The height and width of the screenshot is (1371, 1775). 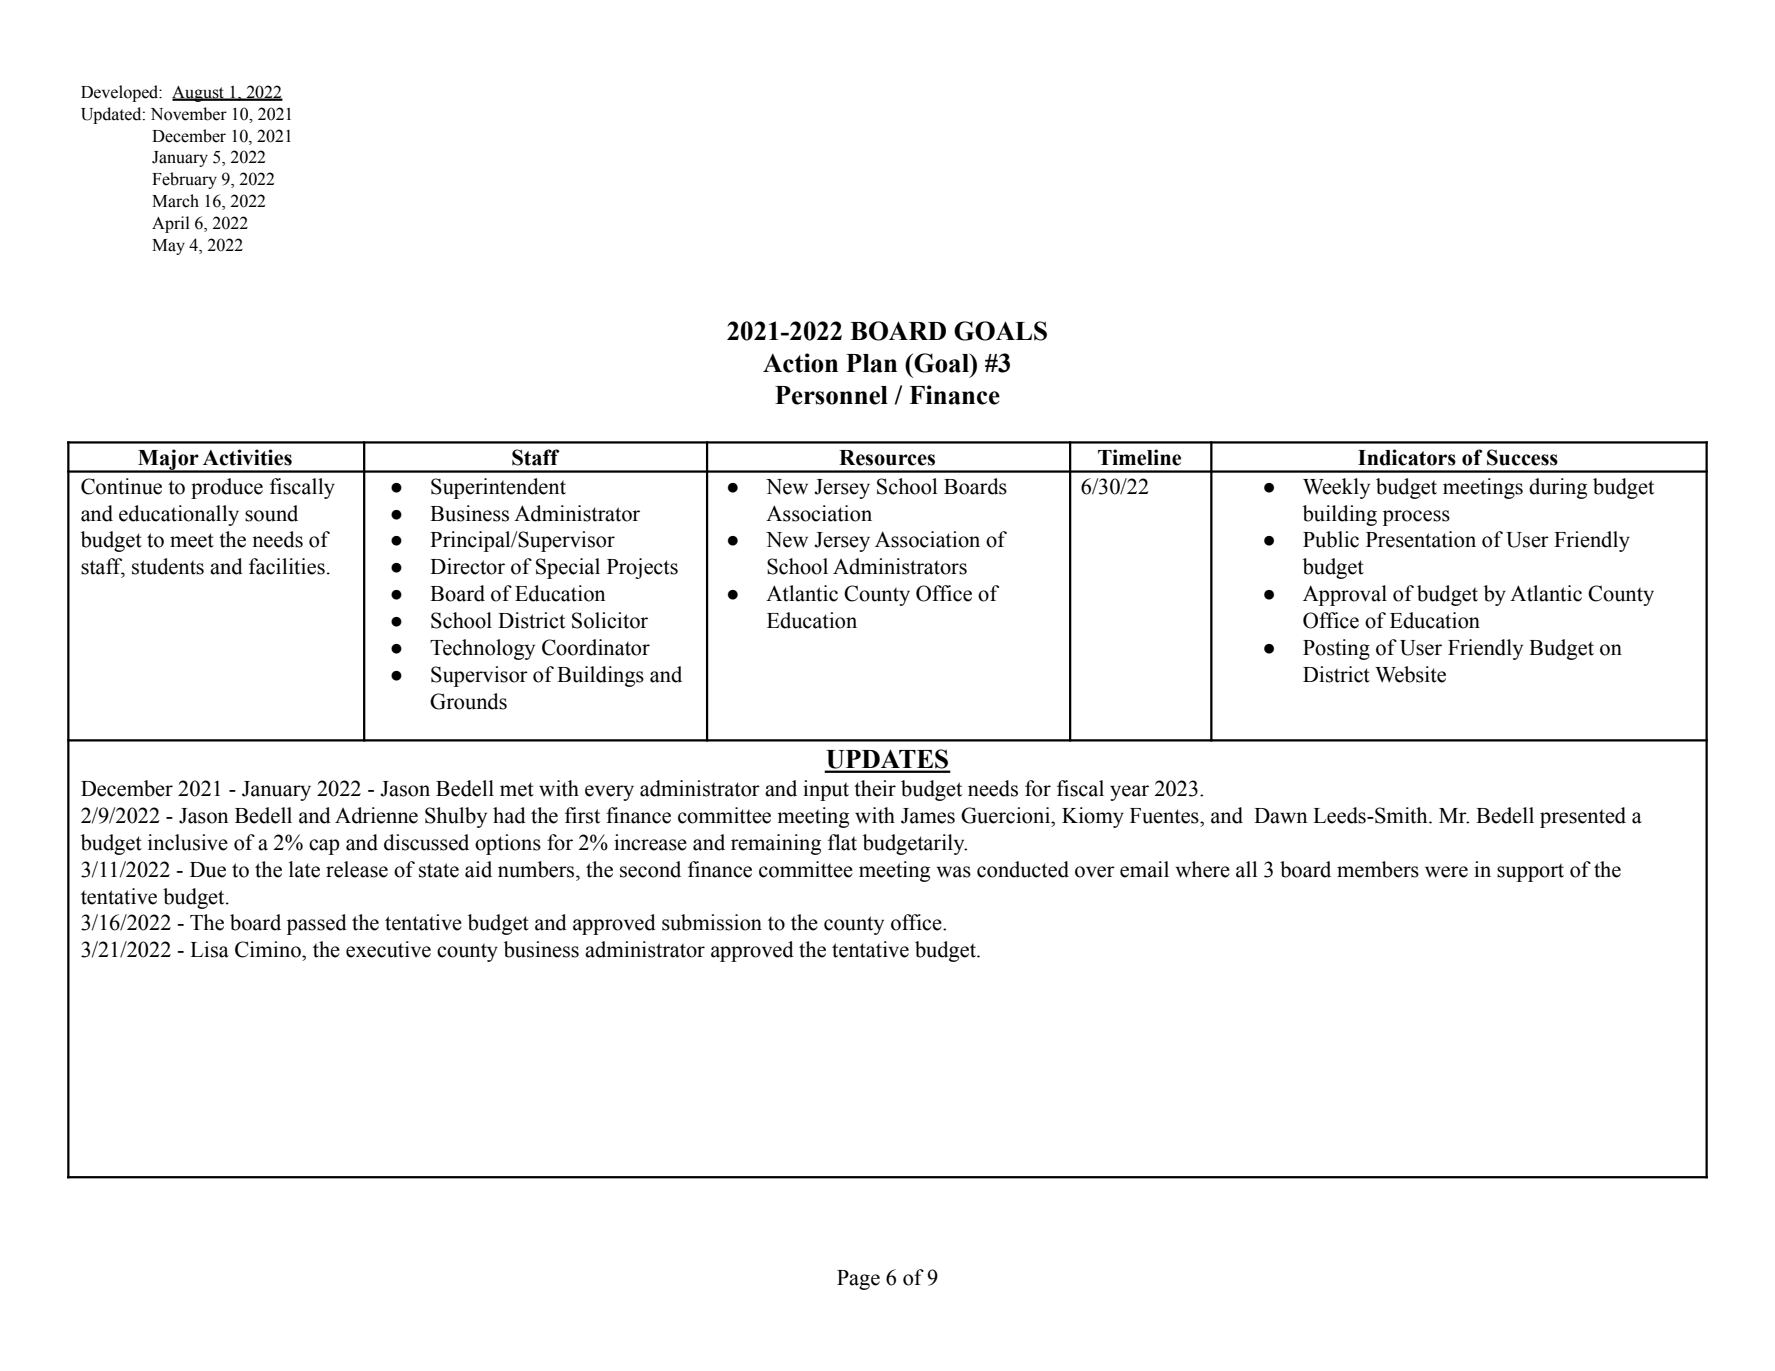 What do you see at coordinates (871, 363) in the screenshot?
I see `Plan` at bounding box center [871, 363].
